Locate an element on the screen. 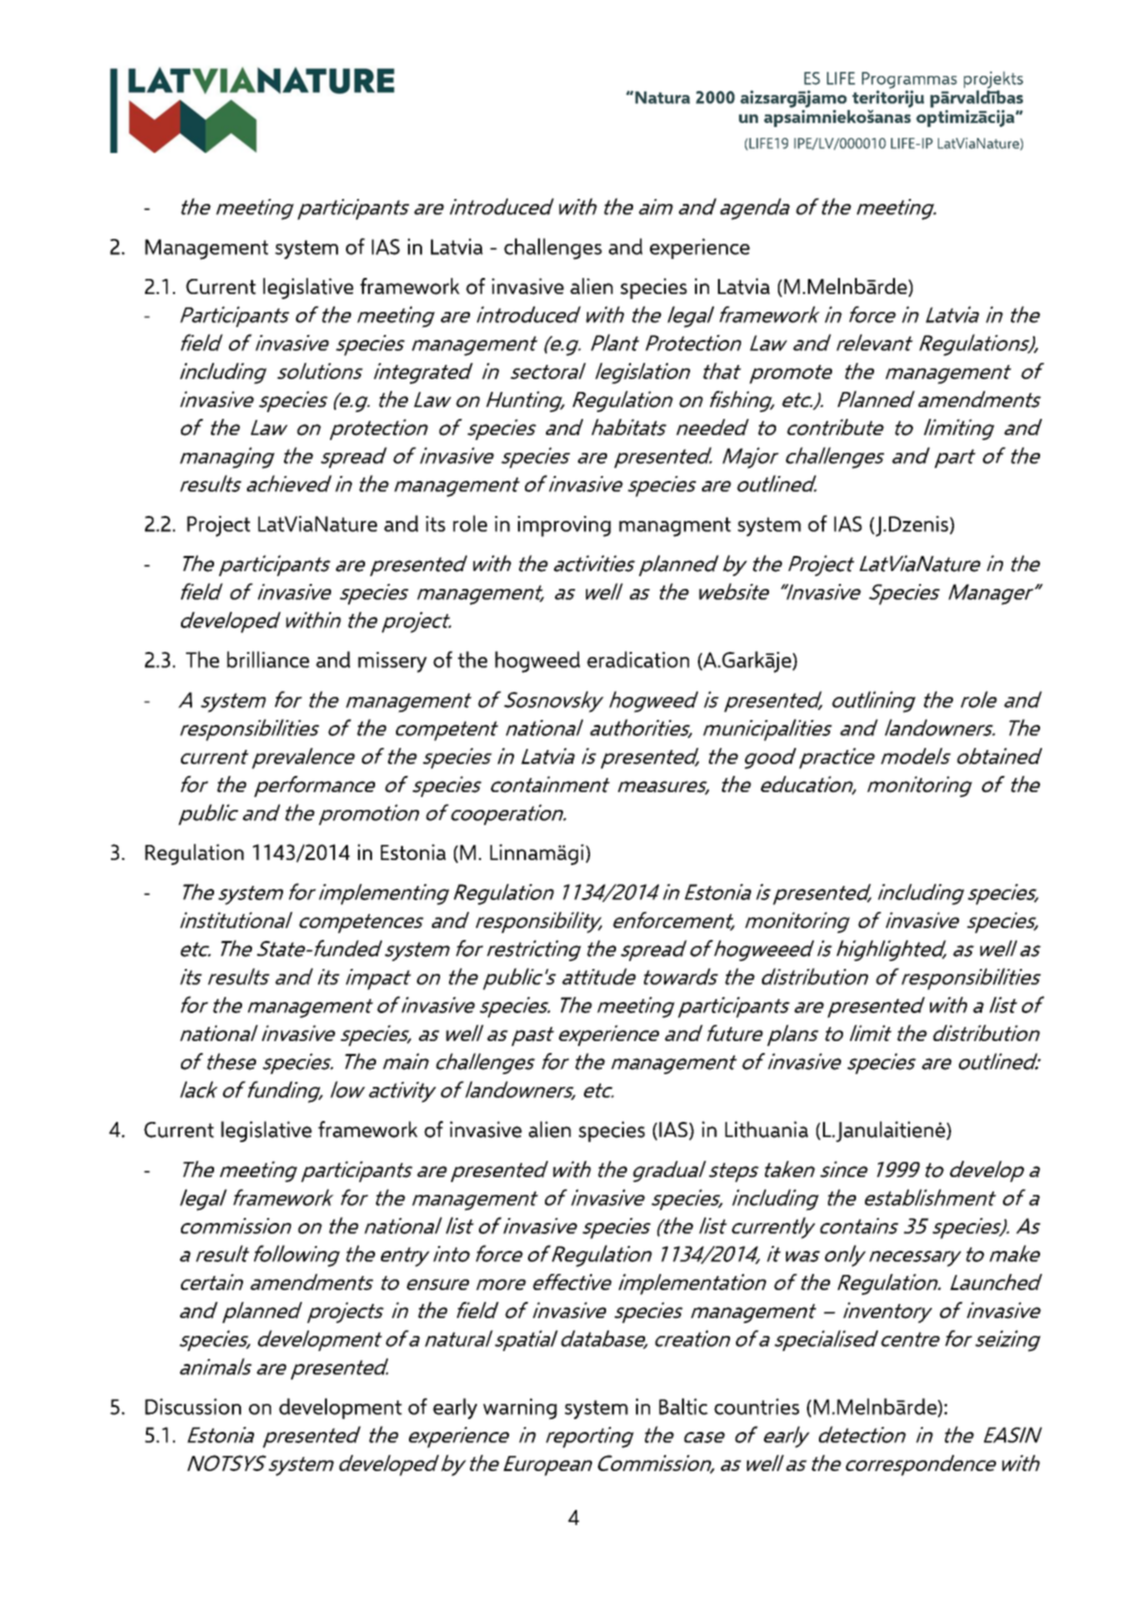  eradication is located at coordinates (638, 659).
